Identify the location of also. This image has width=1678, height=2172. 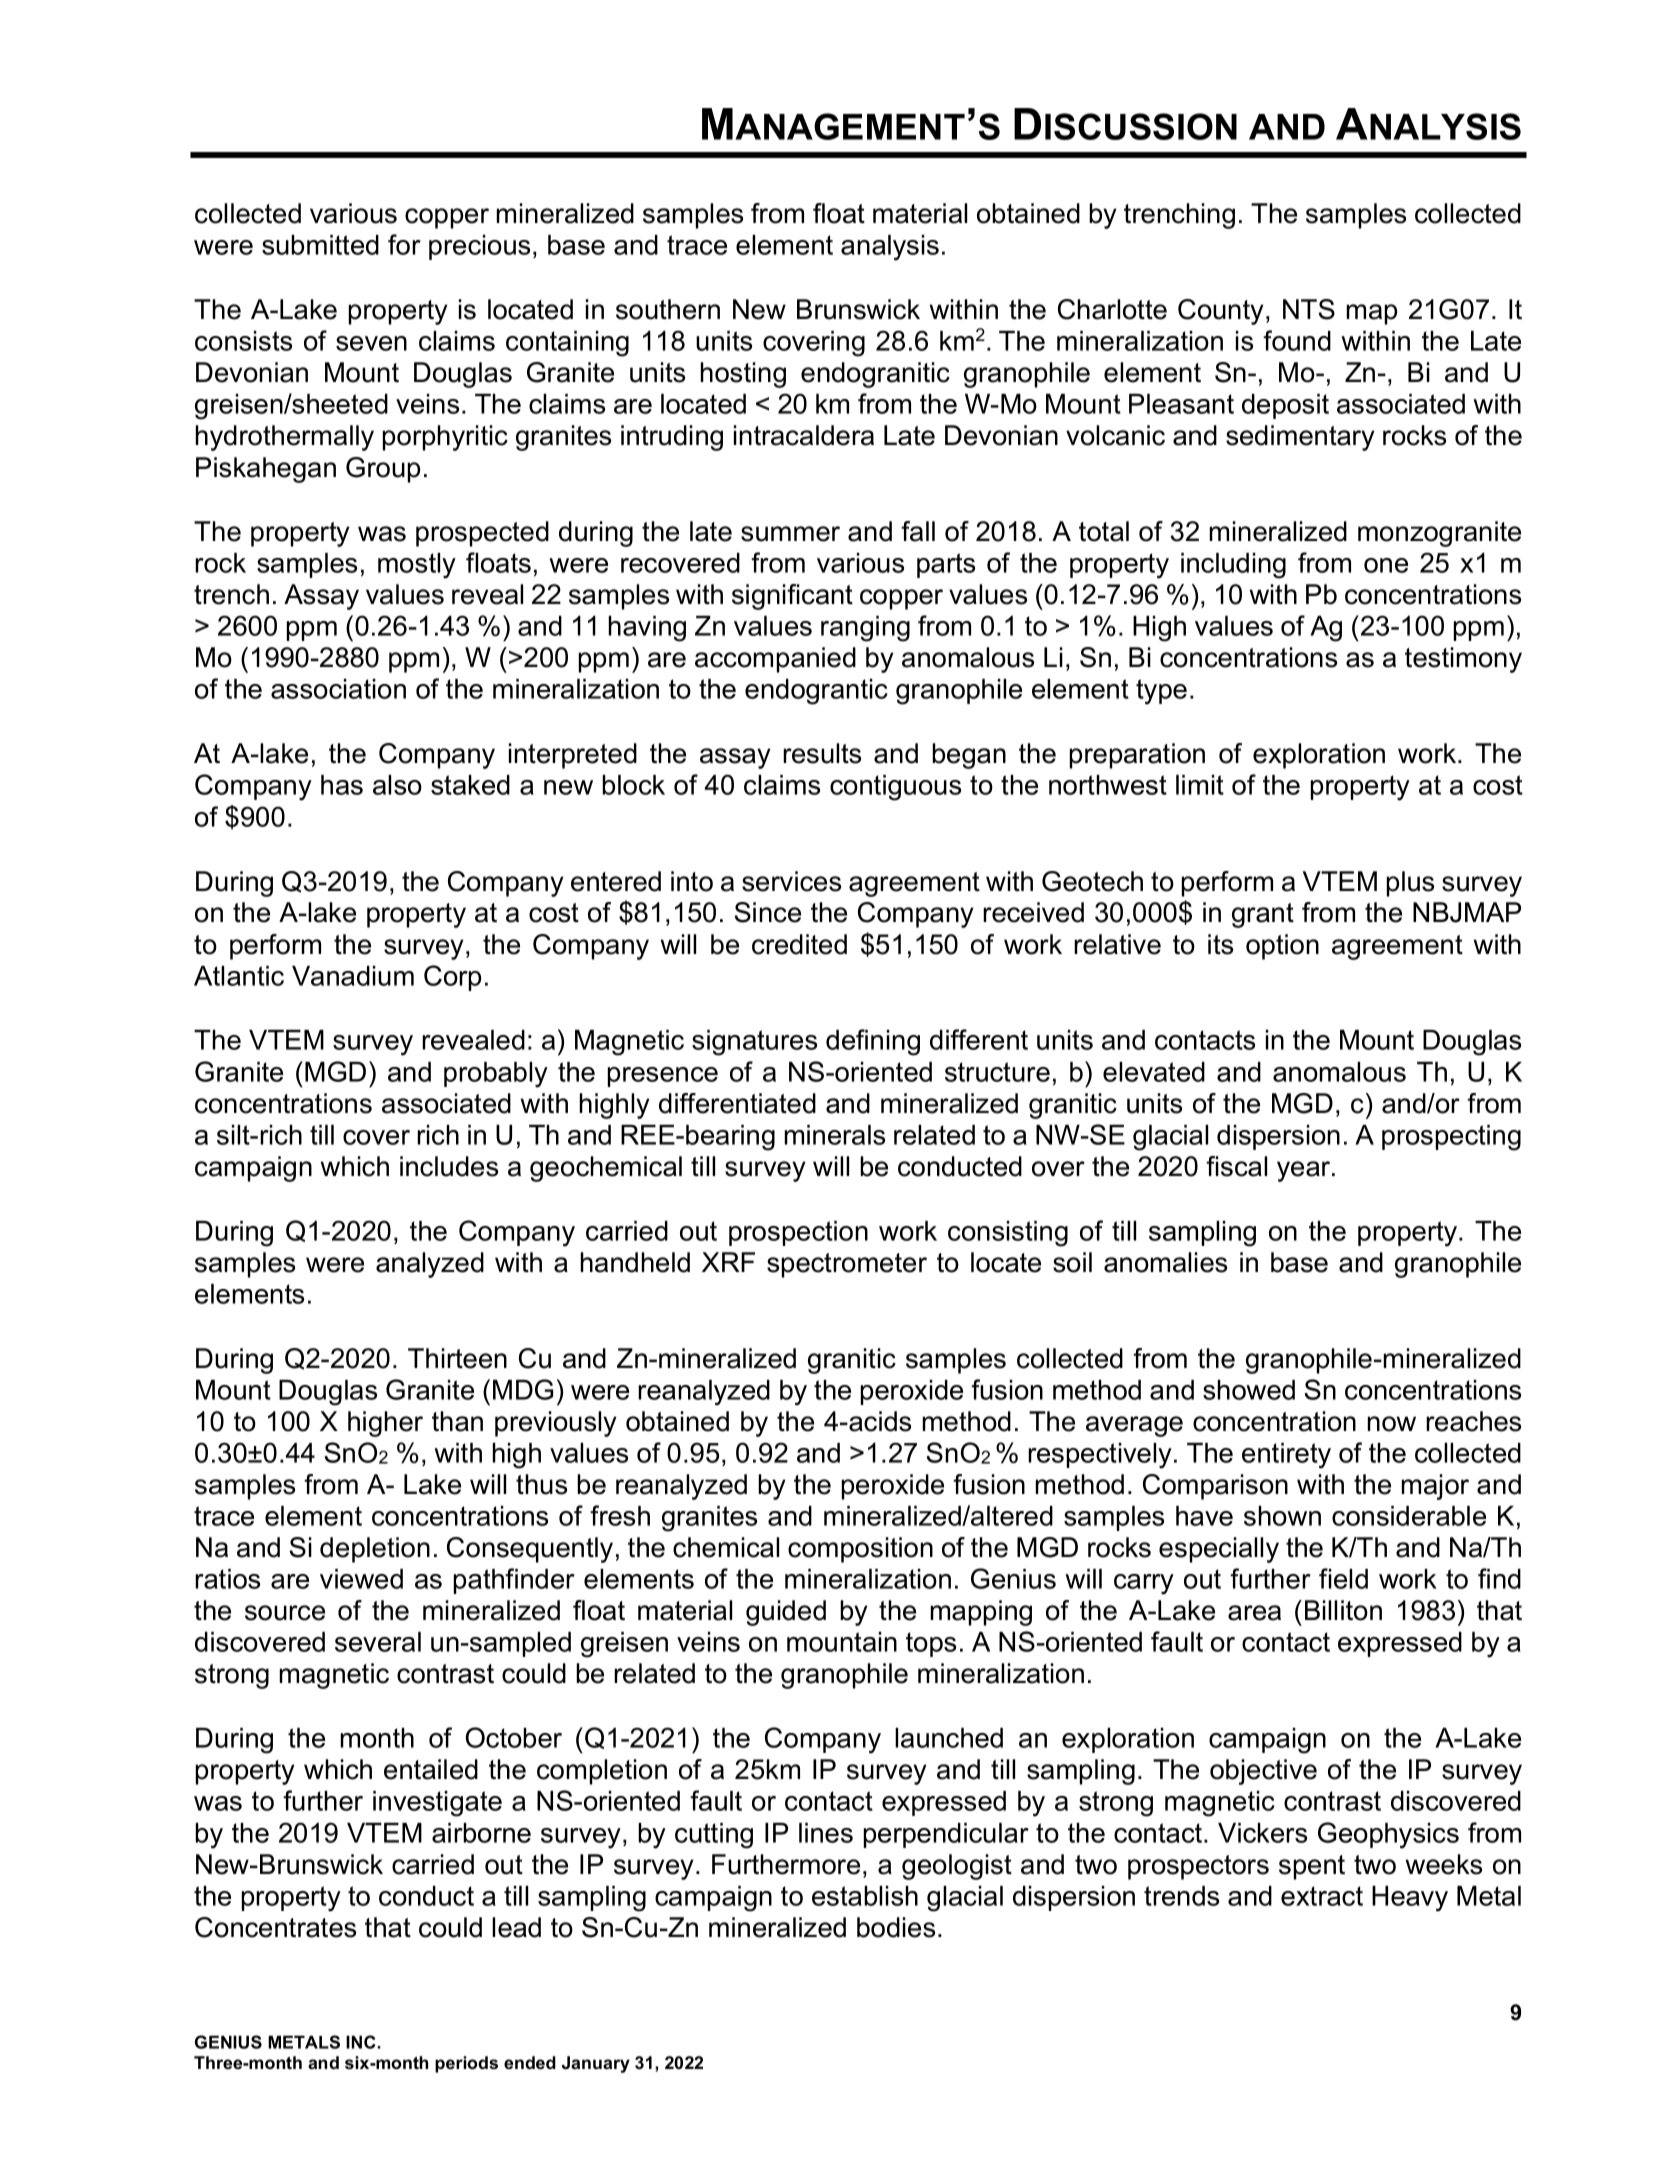
(397, 785).
